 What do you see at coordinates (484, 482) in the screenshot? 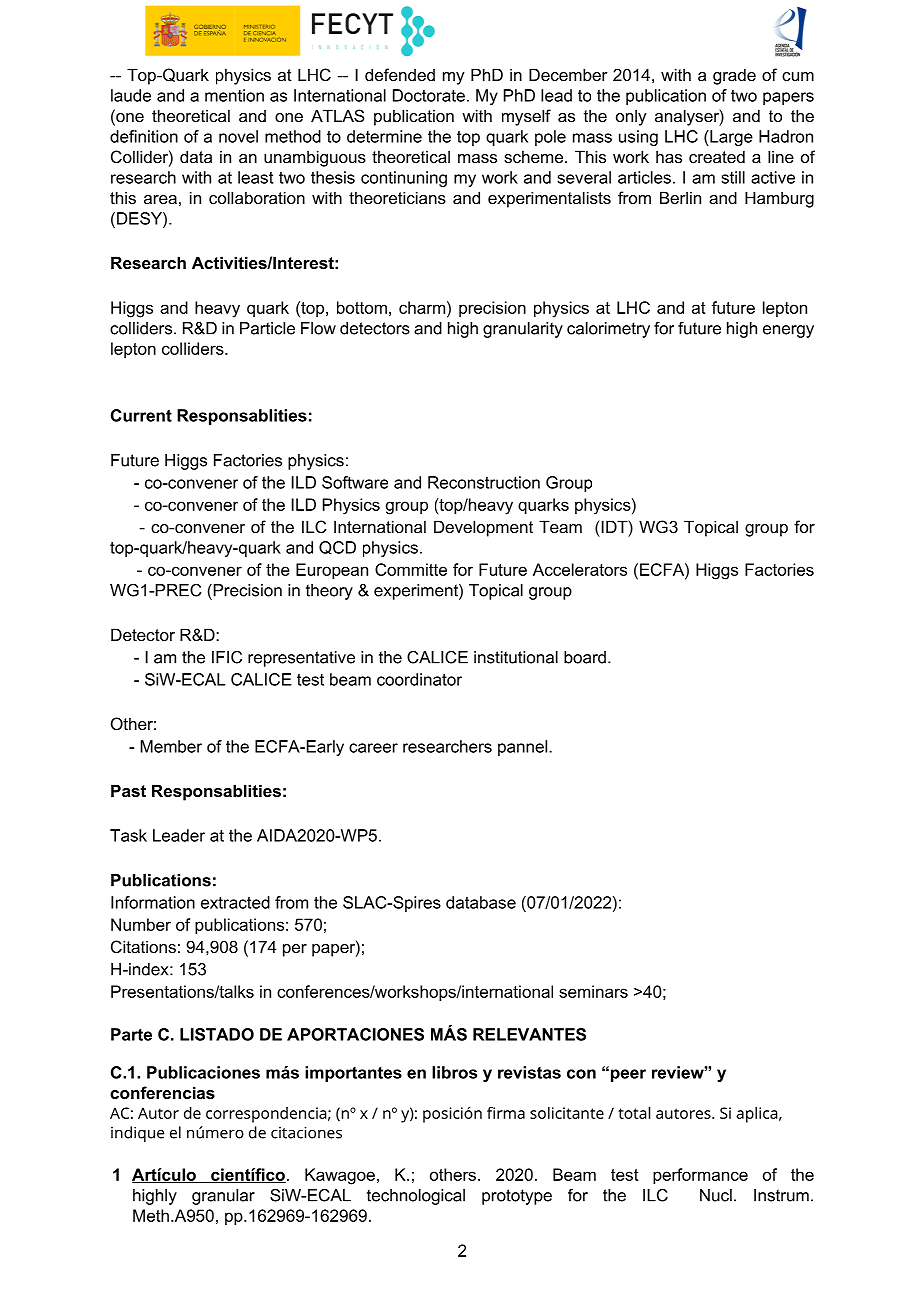
I see `Reconstruction` at bounding box center [484, 482].
